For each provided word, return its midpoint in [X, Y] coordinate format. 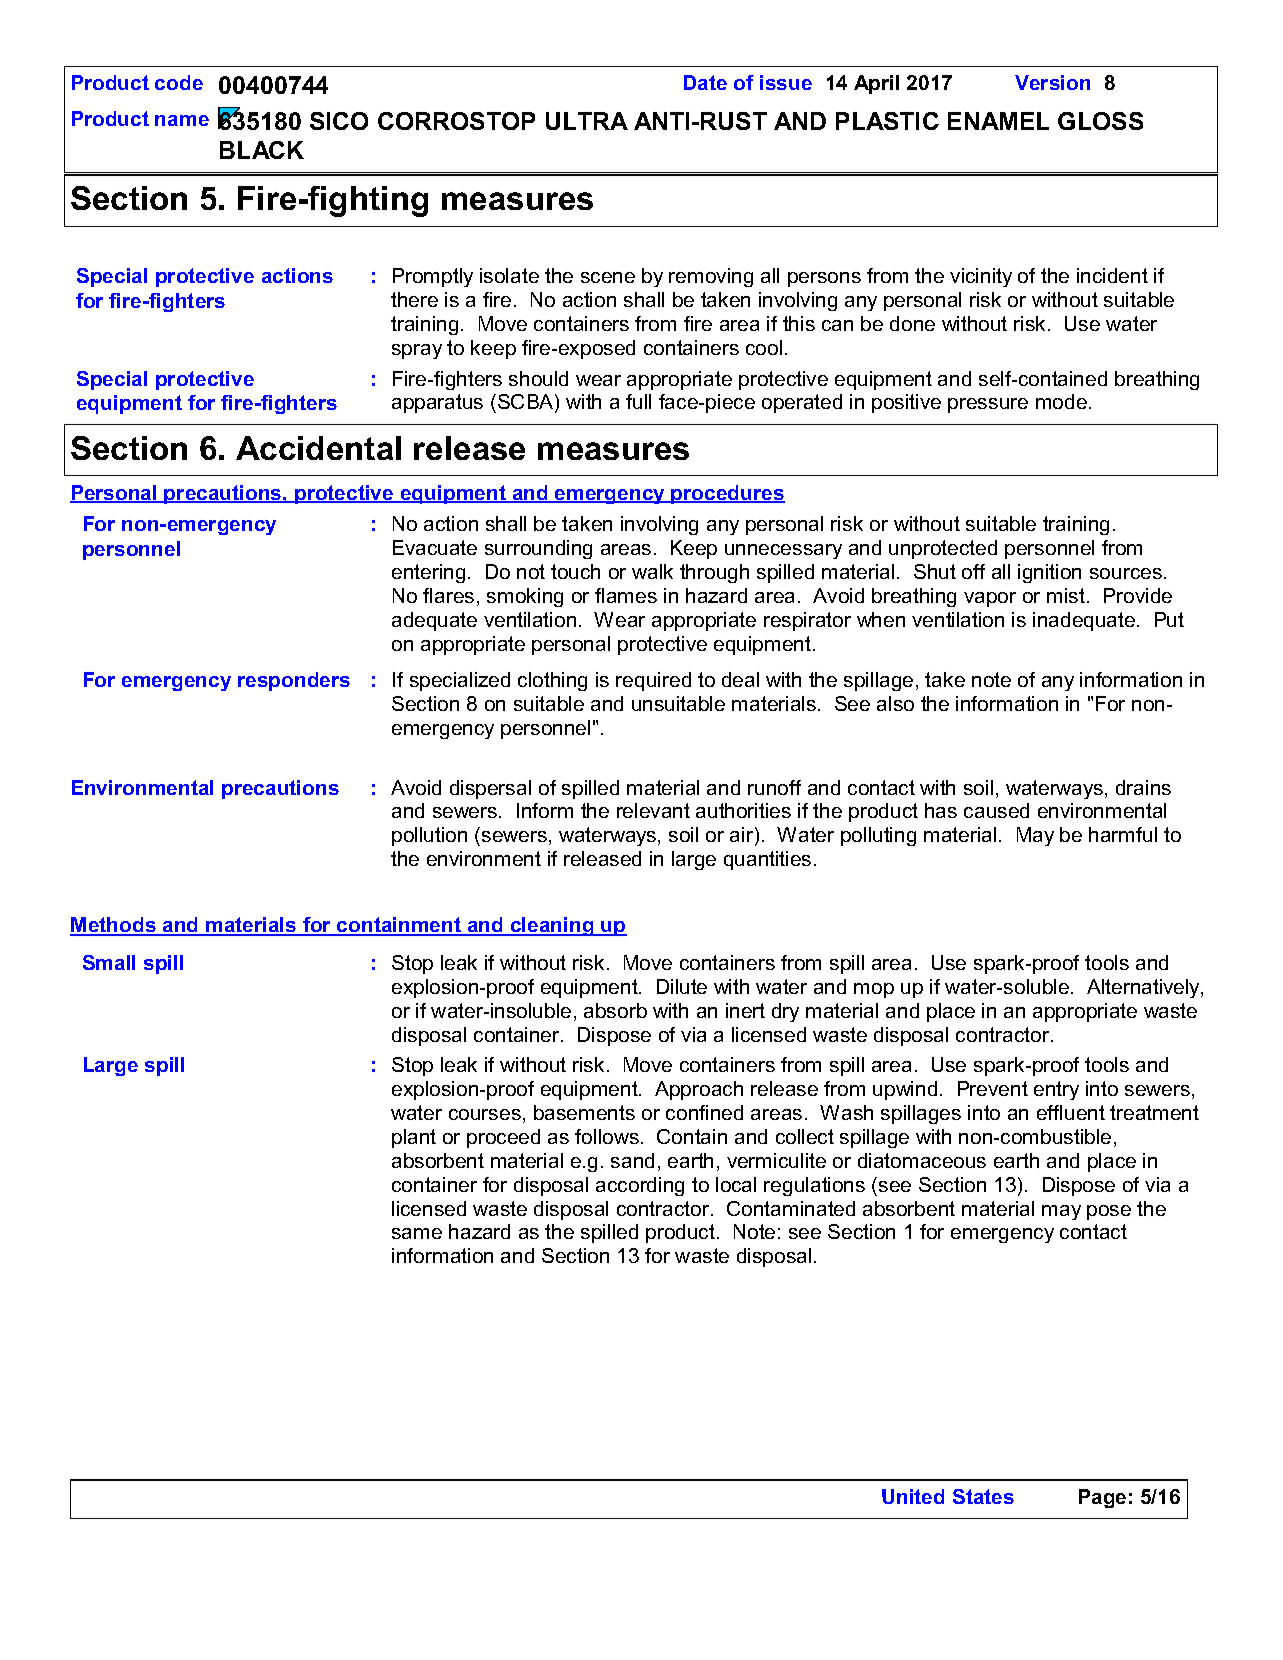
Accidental [318, 448]
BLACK [262, 150]
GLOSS [1100, 121]
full [638, 401]
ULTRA [587, 121]
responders [294, 681]
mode [1061, 401]
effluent [1071, 1112]
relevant [653, 810]
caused [996, 810]
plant [414, 1138]
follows [607, 1136]
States [983, 1496]
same [417, 1233]
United [913, 1496]
